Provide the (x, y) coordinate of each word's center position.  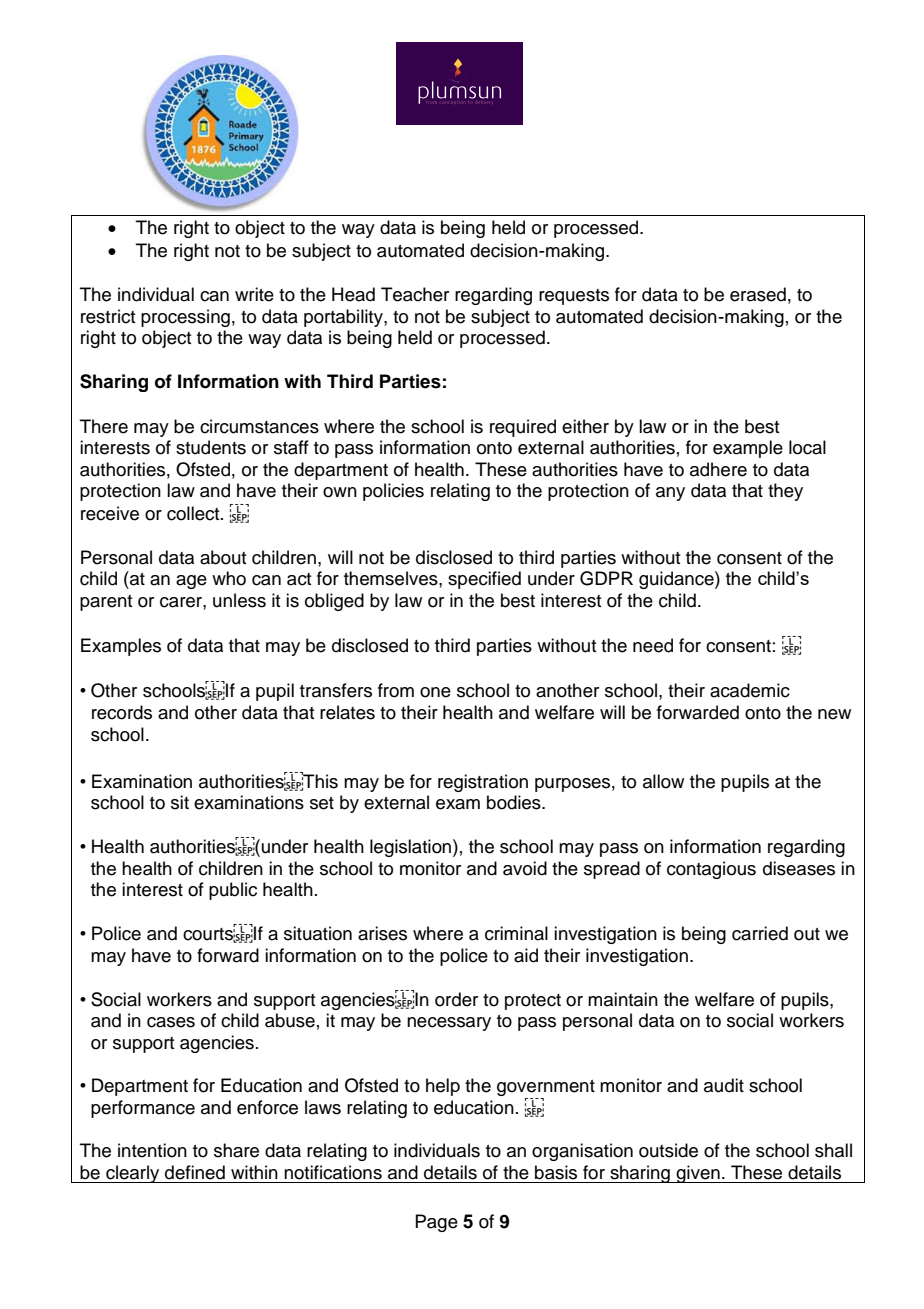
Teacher (415, 294)
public (233, 891)
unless (239, 600)
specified (484, 580)
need (653, 645)
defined (195, 1172)
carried (760, 933)
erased (758, 294)
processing (185, 318)
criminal (516, 933)
